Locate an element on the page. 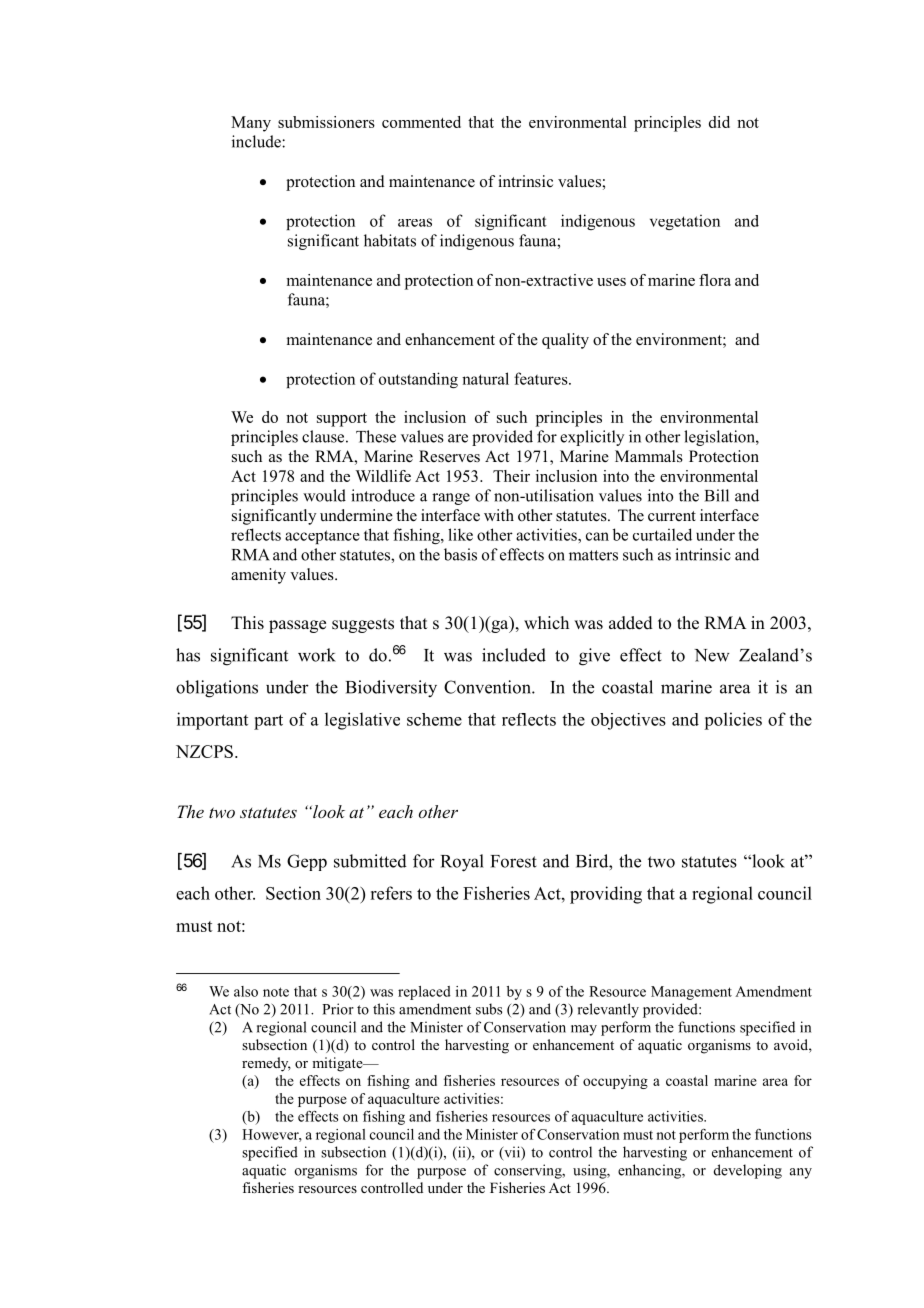 The image size is (924, 1308). passage is located at coordinates (297, 626).
